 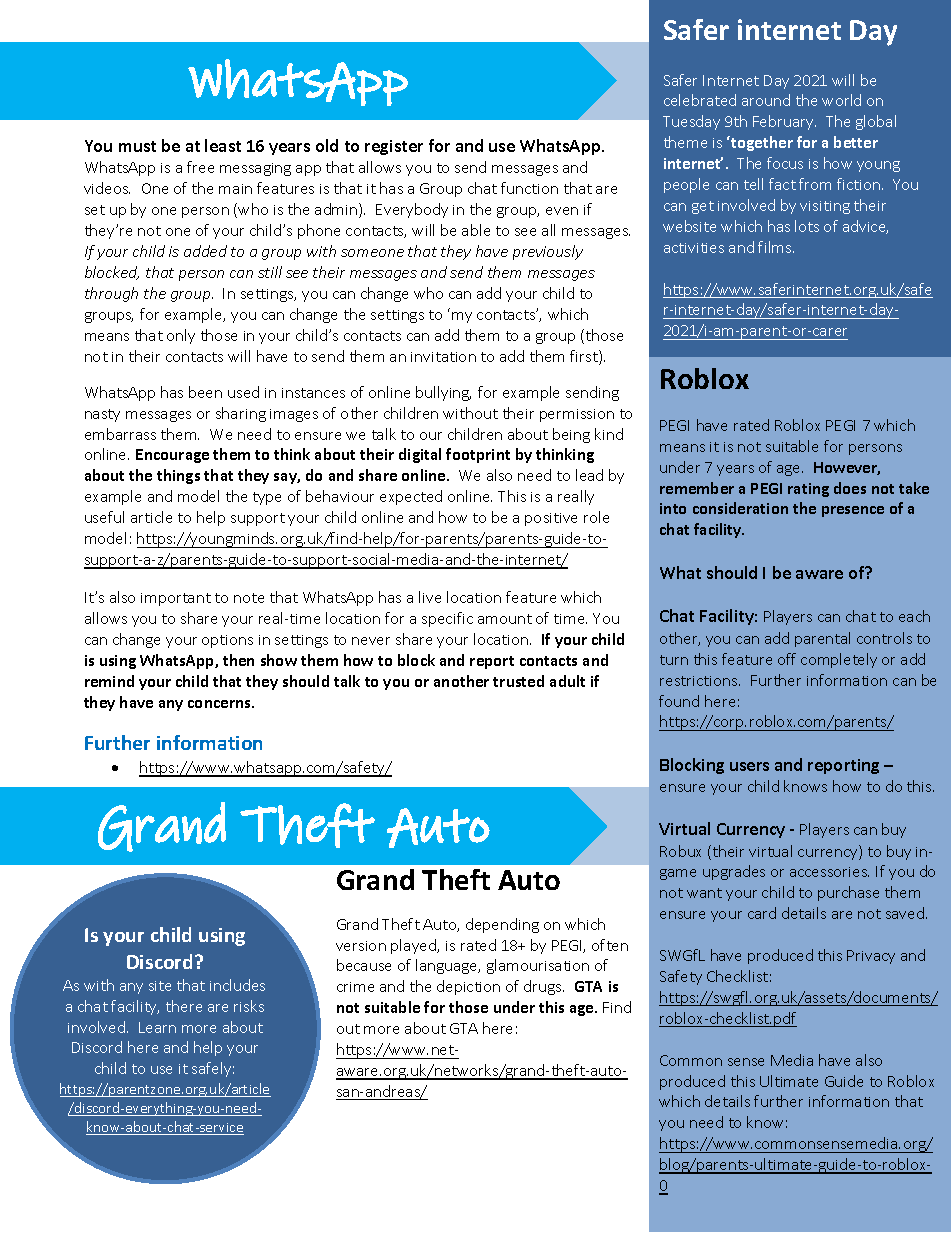 What do you see at coordinates (181, 336) in the image?
I see `only` at bounding box center [181, 336].
